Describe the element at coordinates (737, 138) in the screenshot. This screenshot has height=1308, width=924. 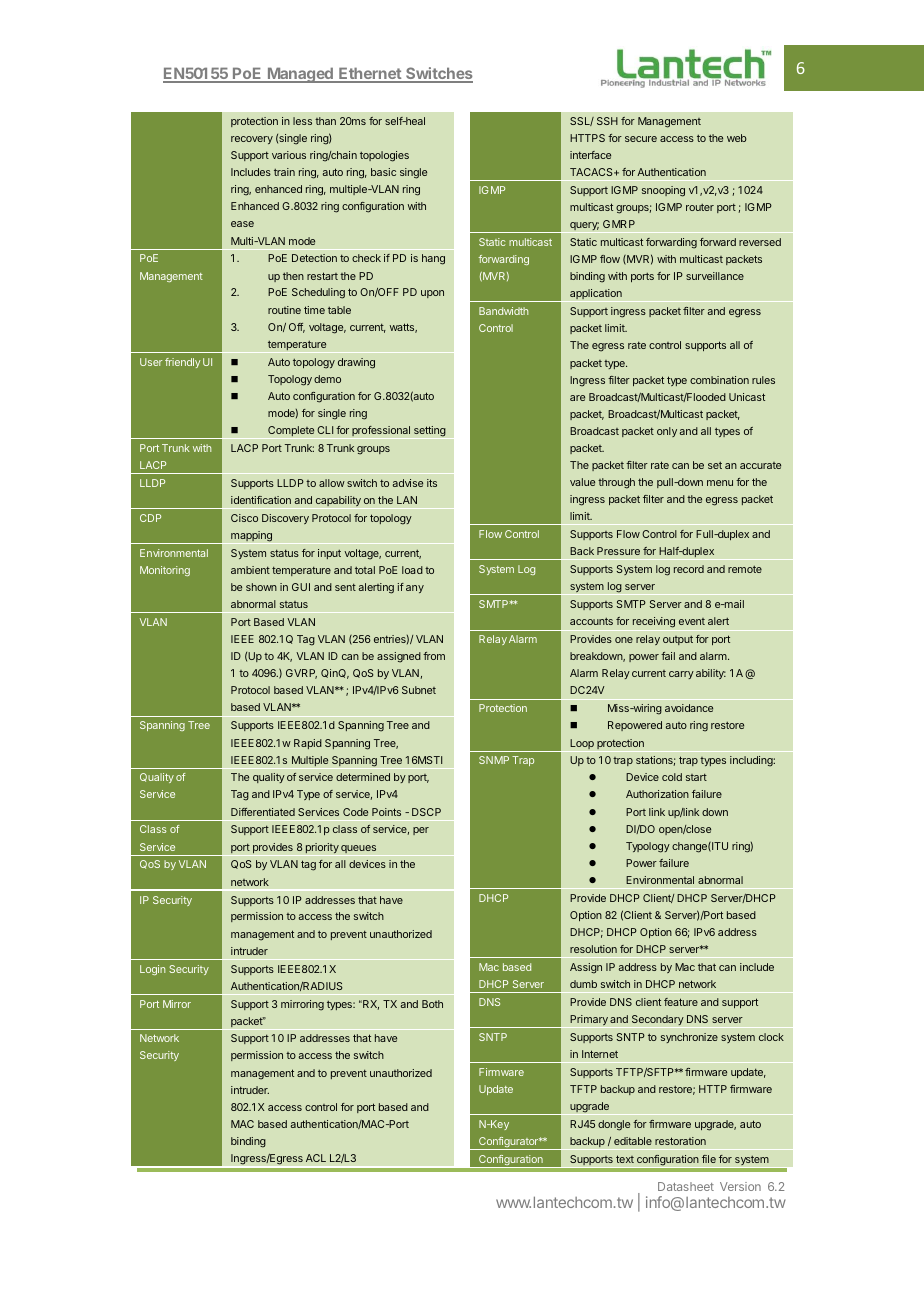
I see `web` at that location.
